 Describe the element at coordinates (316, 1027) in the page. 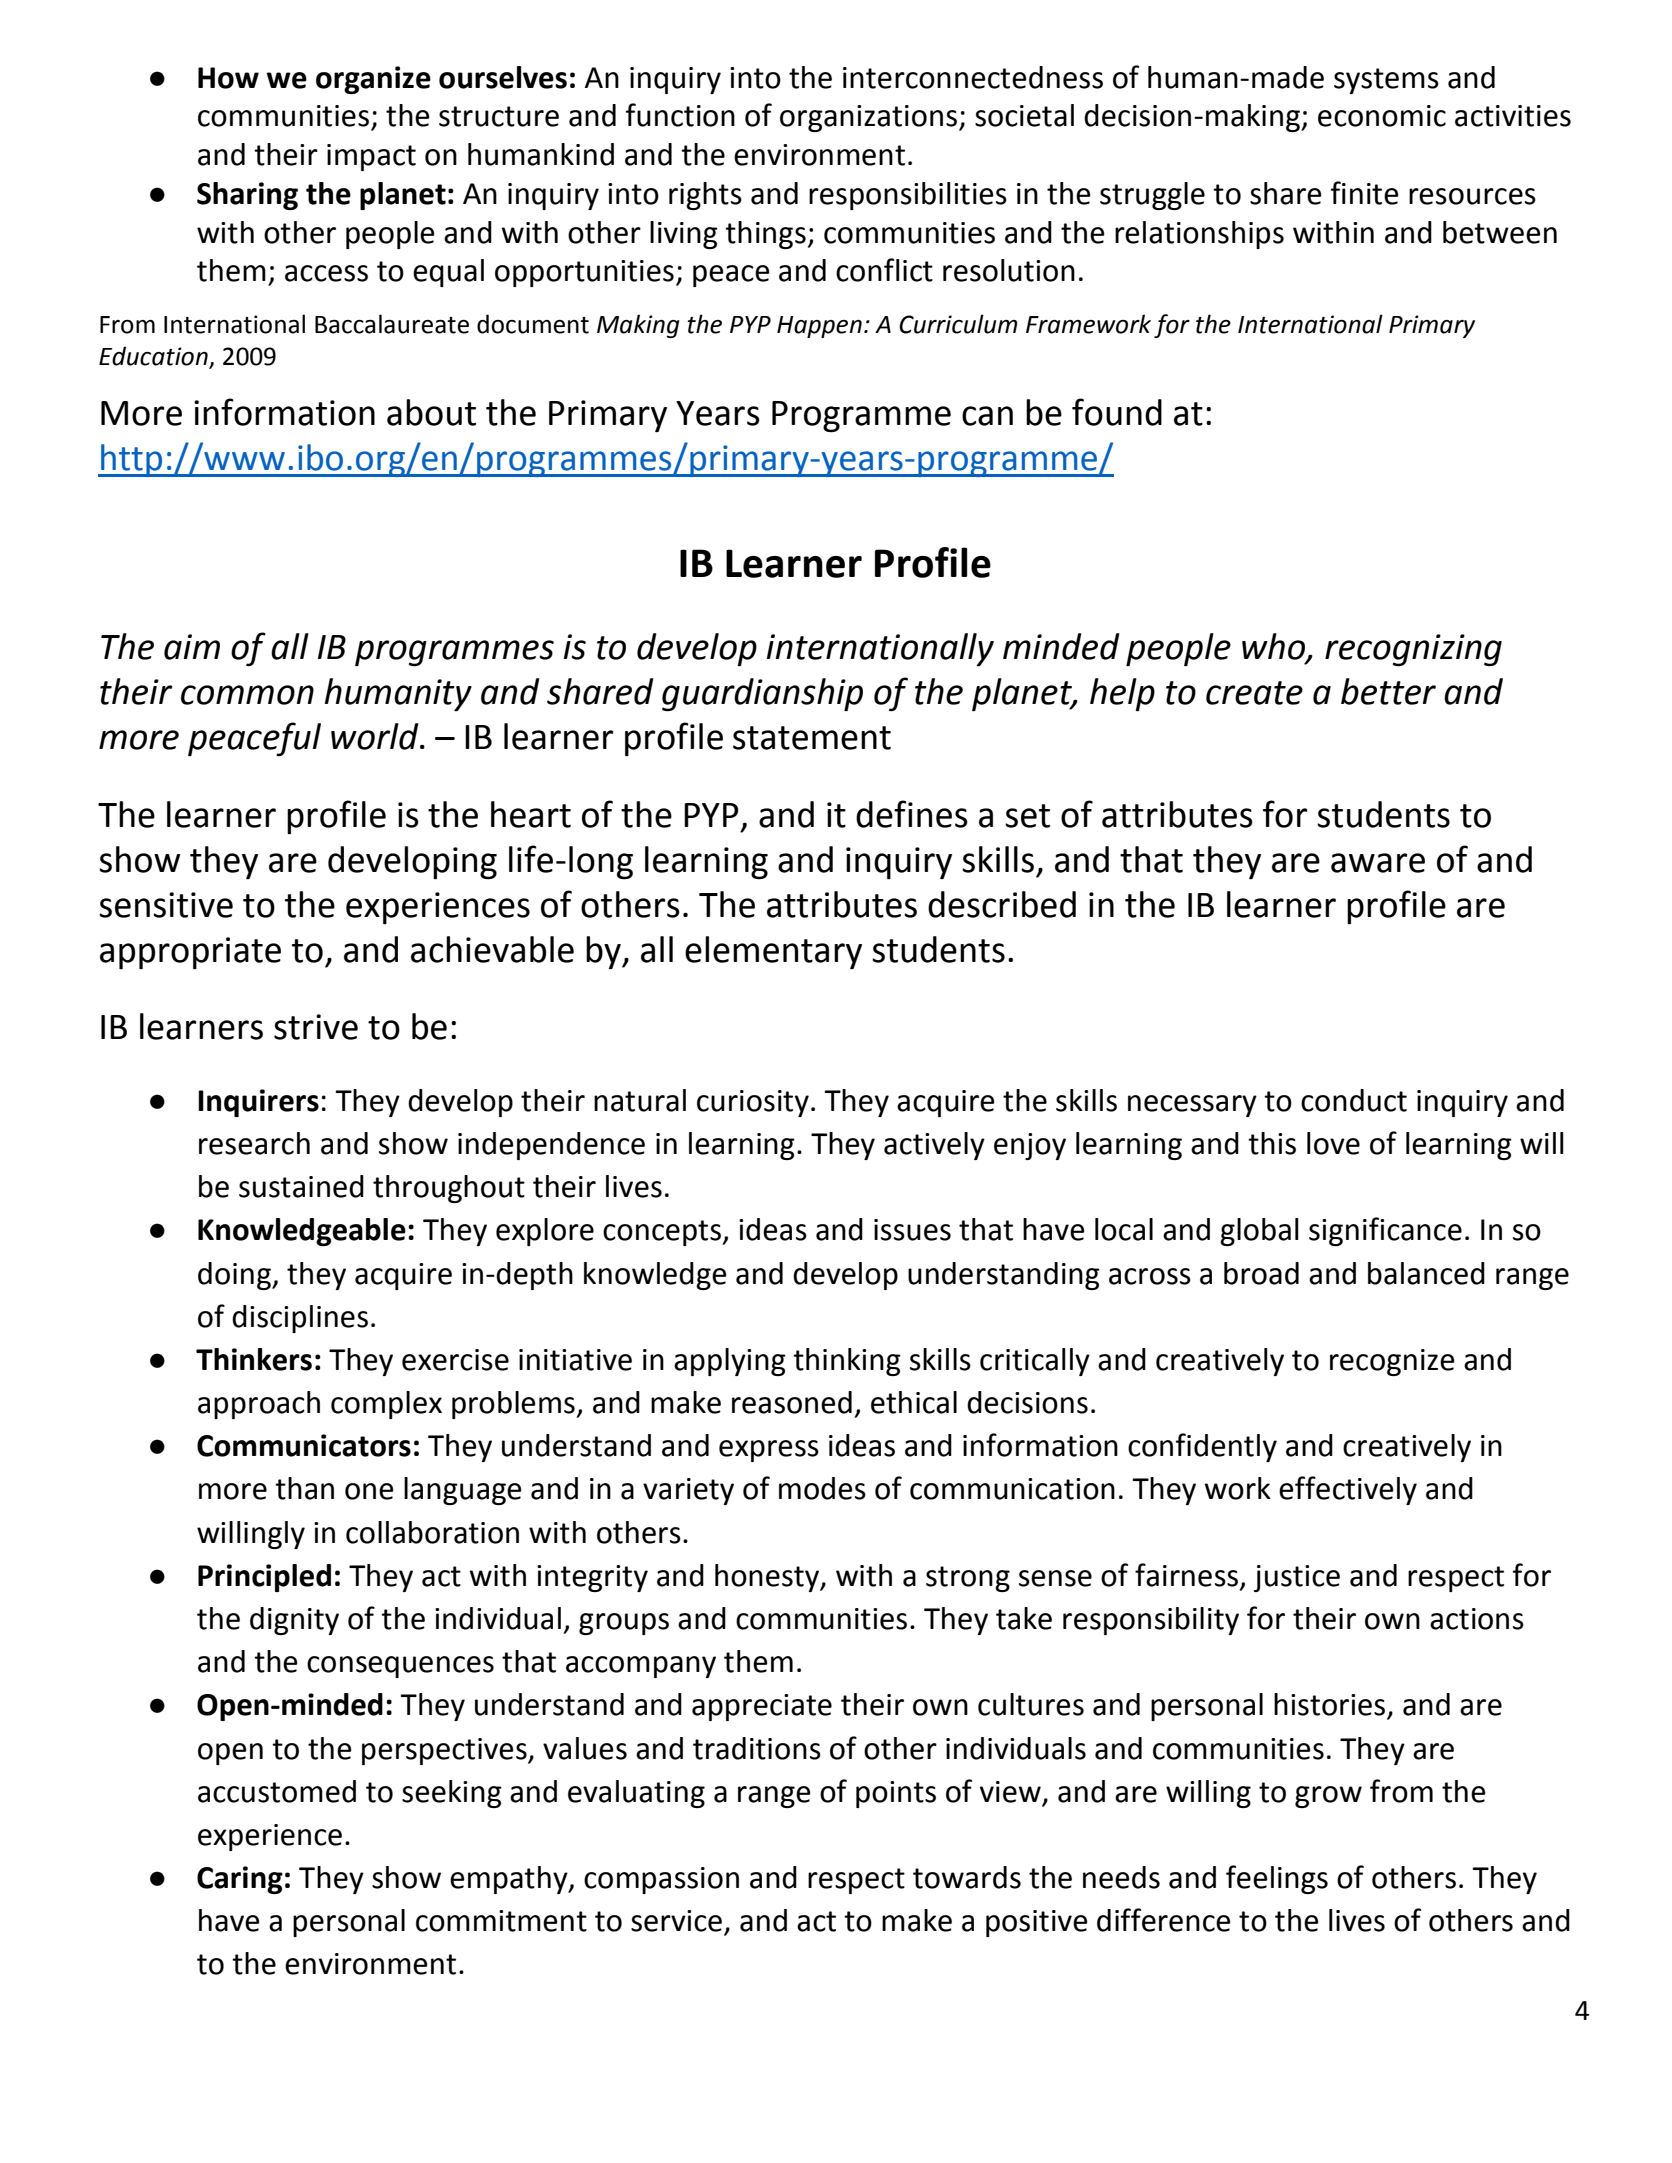

I see `strive` at that location.
